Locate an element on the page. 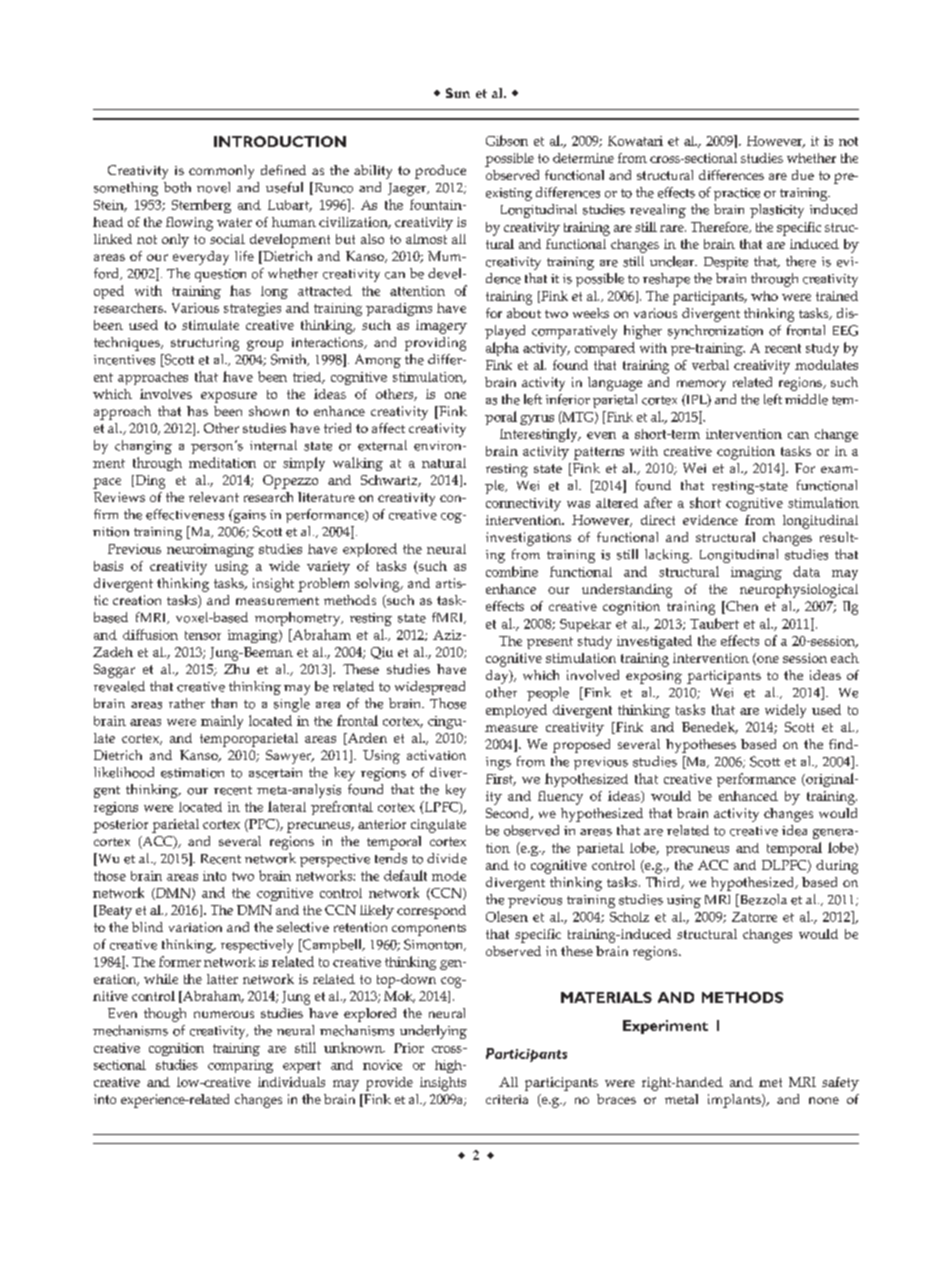  due is located at coordinates (803, 175).
